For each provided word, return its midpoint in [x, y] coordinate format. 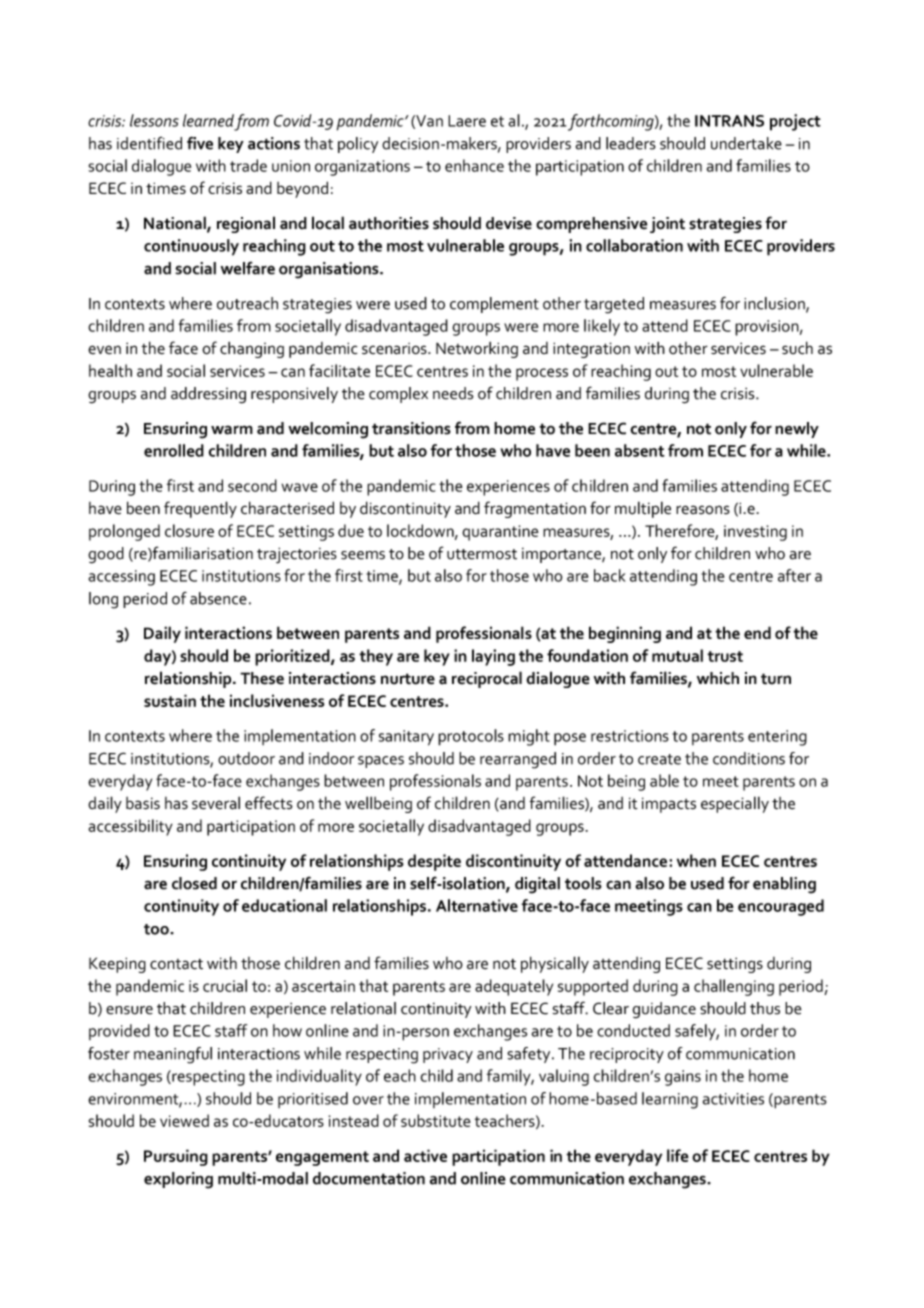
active [425, 1155]
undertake [746, 143]
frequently [200, 509]
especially [735, 804]
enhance [474, 165]
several [216, 803]
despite [434, 862]
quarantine [500, 533]
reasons [703, 510]
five [200, 143]
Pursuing [176, 1157]
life [678, 1155]
